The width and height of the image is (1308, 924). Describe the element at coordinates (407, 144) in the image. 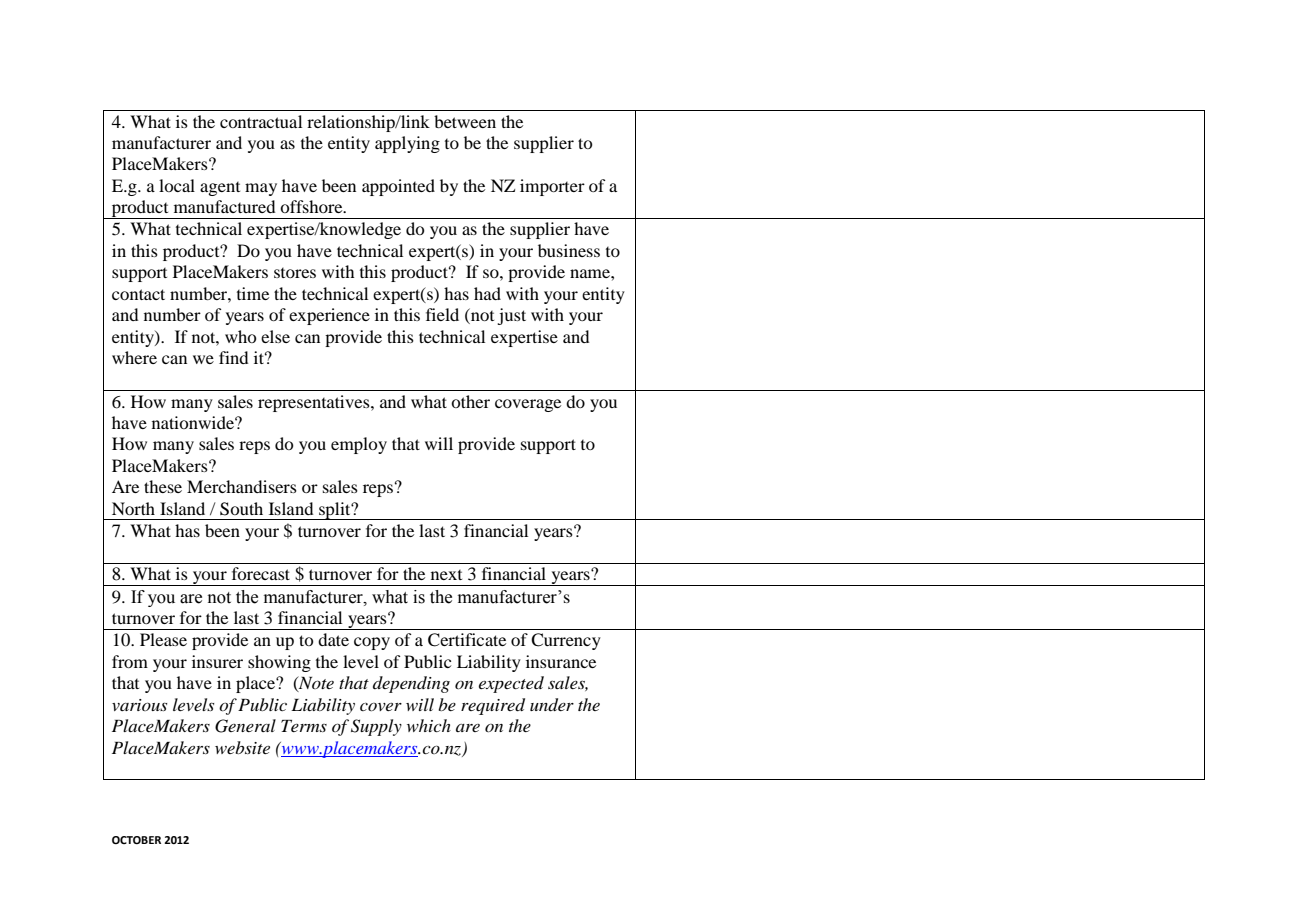

I see `applying` at that location.
